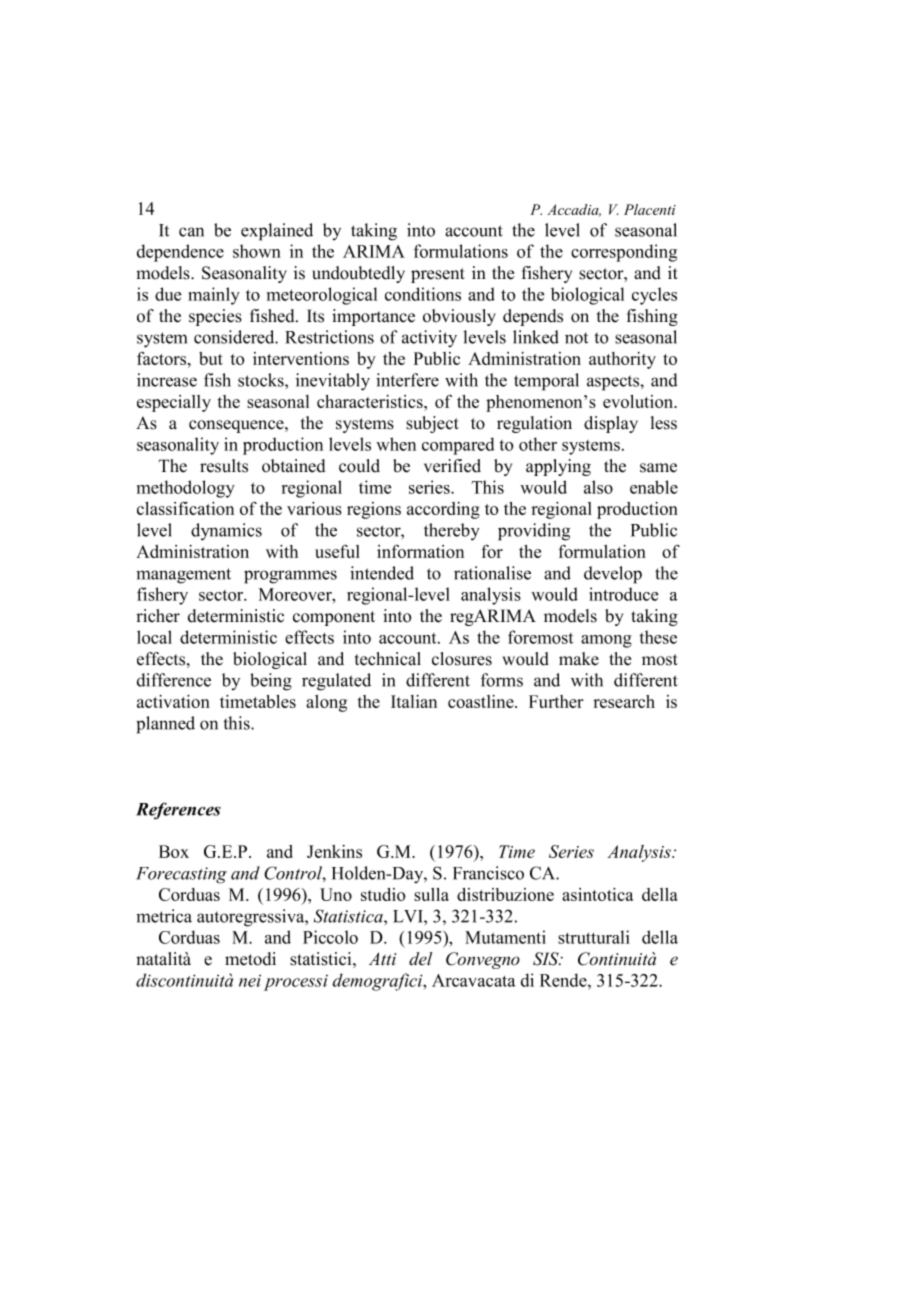 The height and width of the page is (1308, 924). Describe the element at coordinates (420, 551) in the page. I see `information` at that location.
